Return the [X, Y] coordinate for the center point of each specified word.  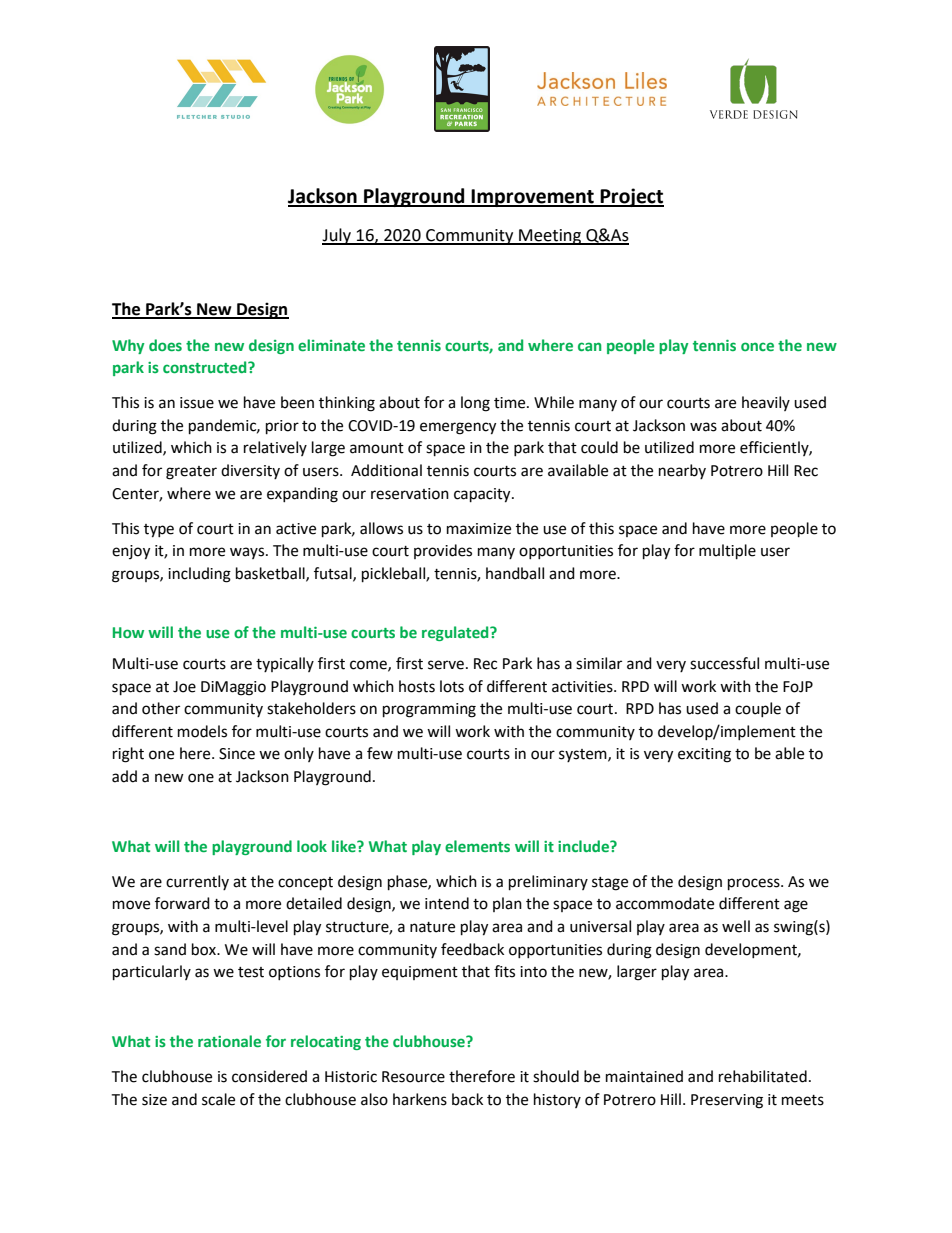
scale [218, 1099]
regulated [456, 633]
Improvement [533, 198]
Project [631, 197]
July [338, 236]
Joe [184, 687]
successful [724, 663]
